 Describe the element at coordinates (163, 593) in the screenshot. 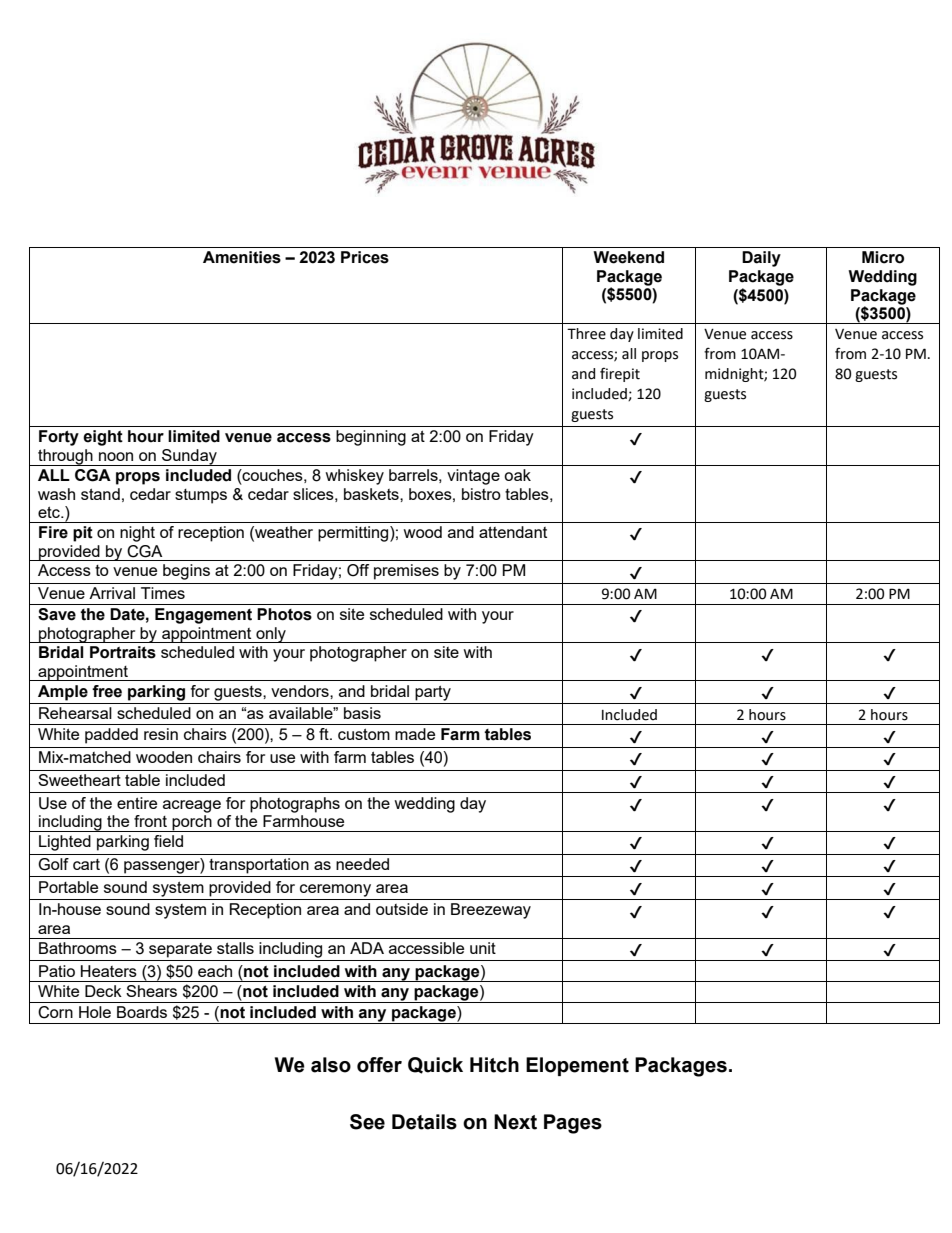

I see `Times` at that location.
